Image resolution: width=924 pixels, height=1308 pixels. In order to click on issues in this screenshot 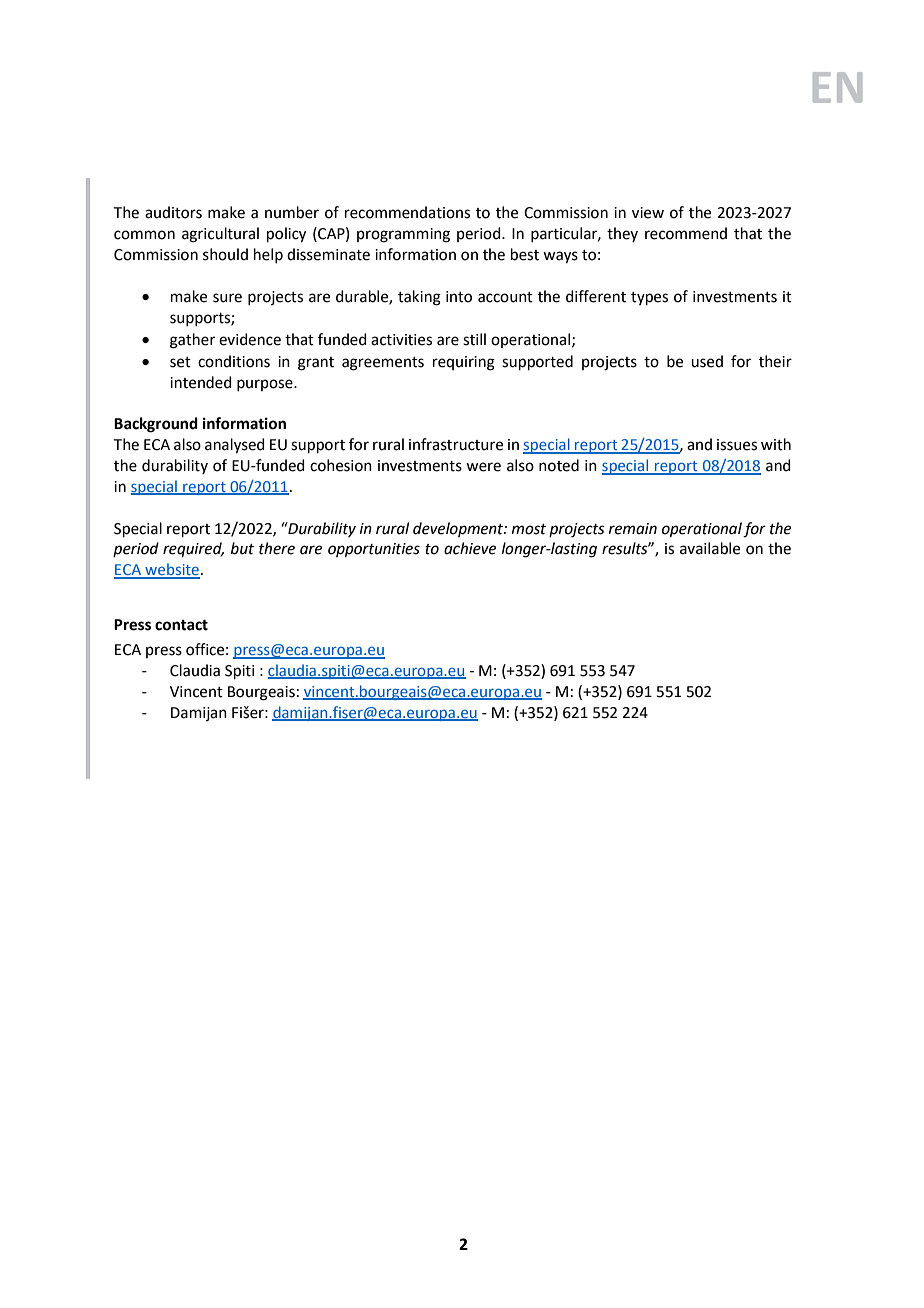, I will do `click(737, 445)`.
